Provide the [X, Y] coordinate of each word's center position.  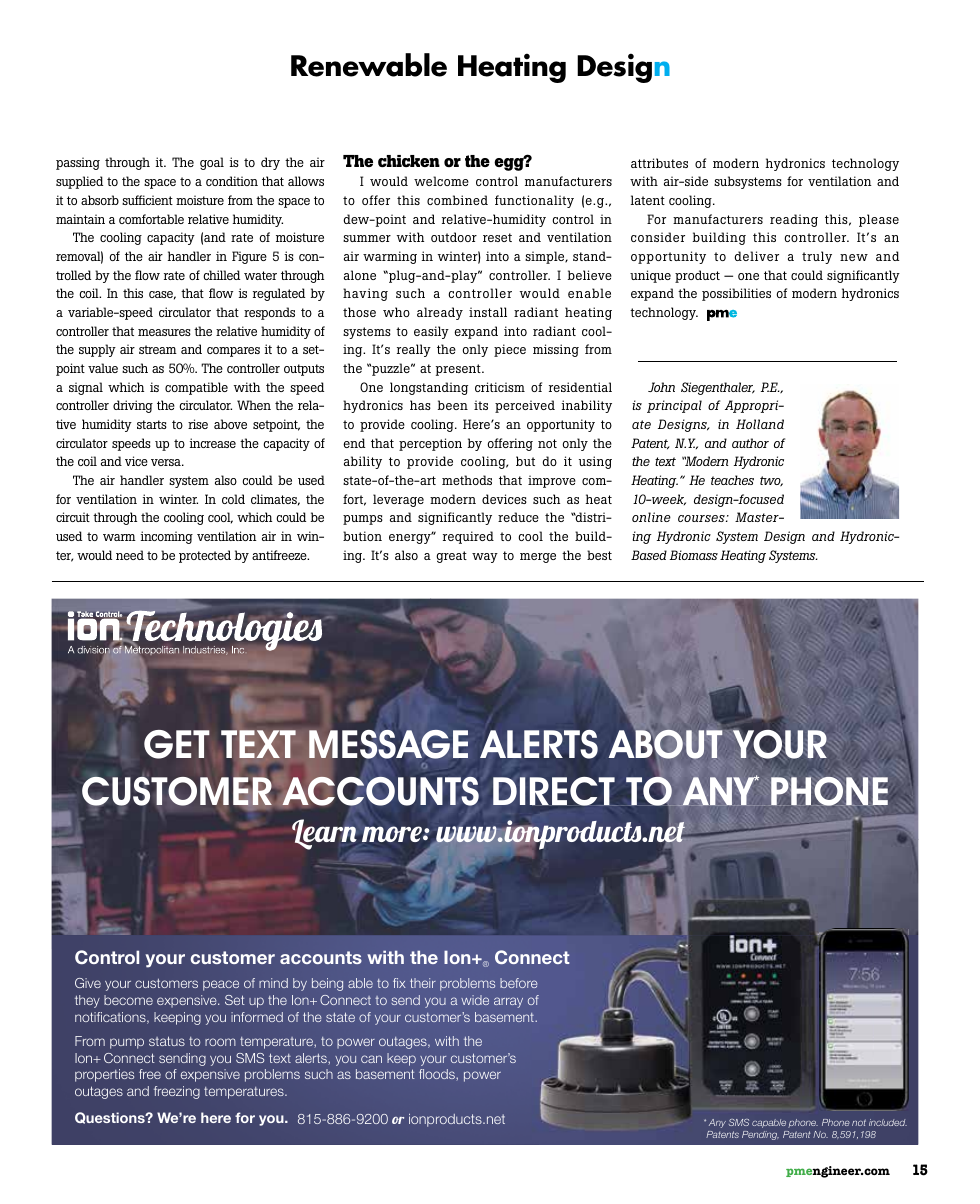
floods [438, 1074]
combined [457, 200]
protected [205, 556]
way [485, 558]
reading [794, 220]
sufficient [147, 200]
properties [104, 1075]
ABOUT [665, 746]
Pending [760, 1135]
